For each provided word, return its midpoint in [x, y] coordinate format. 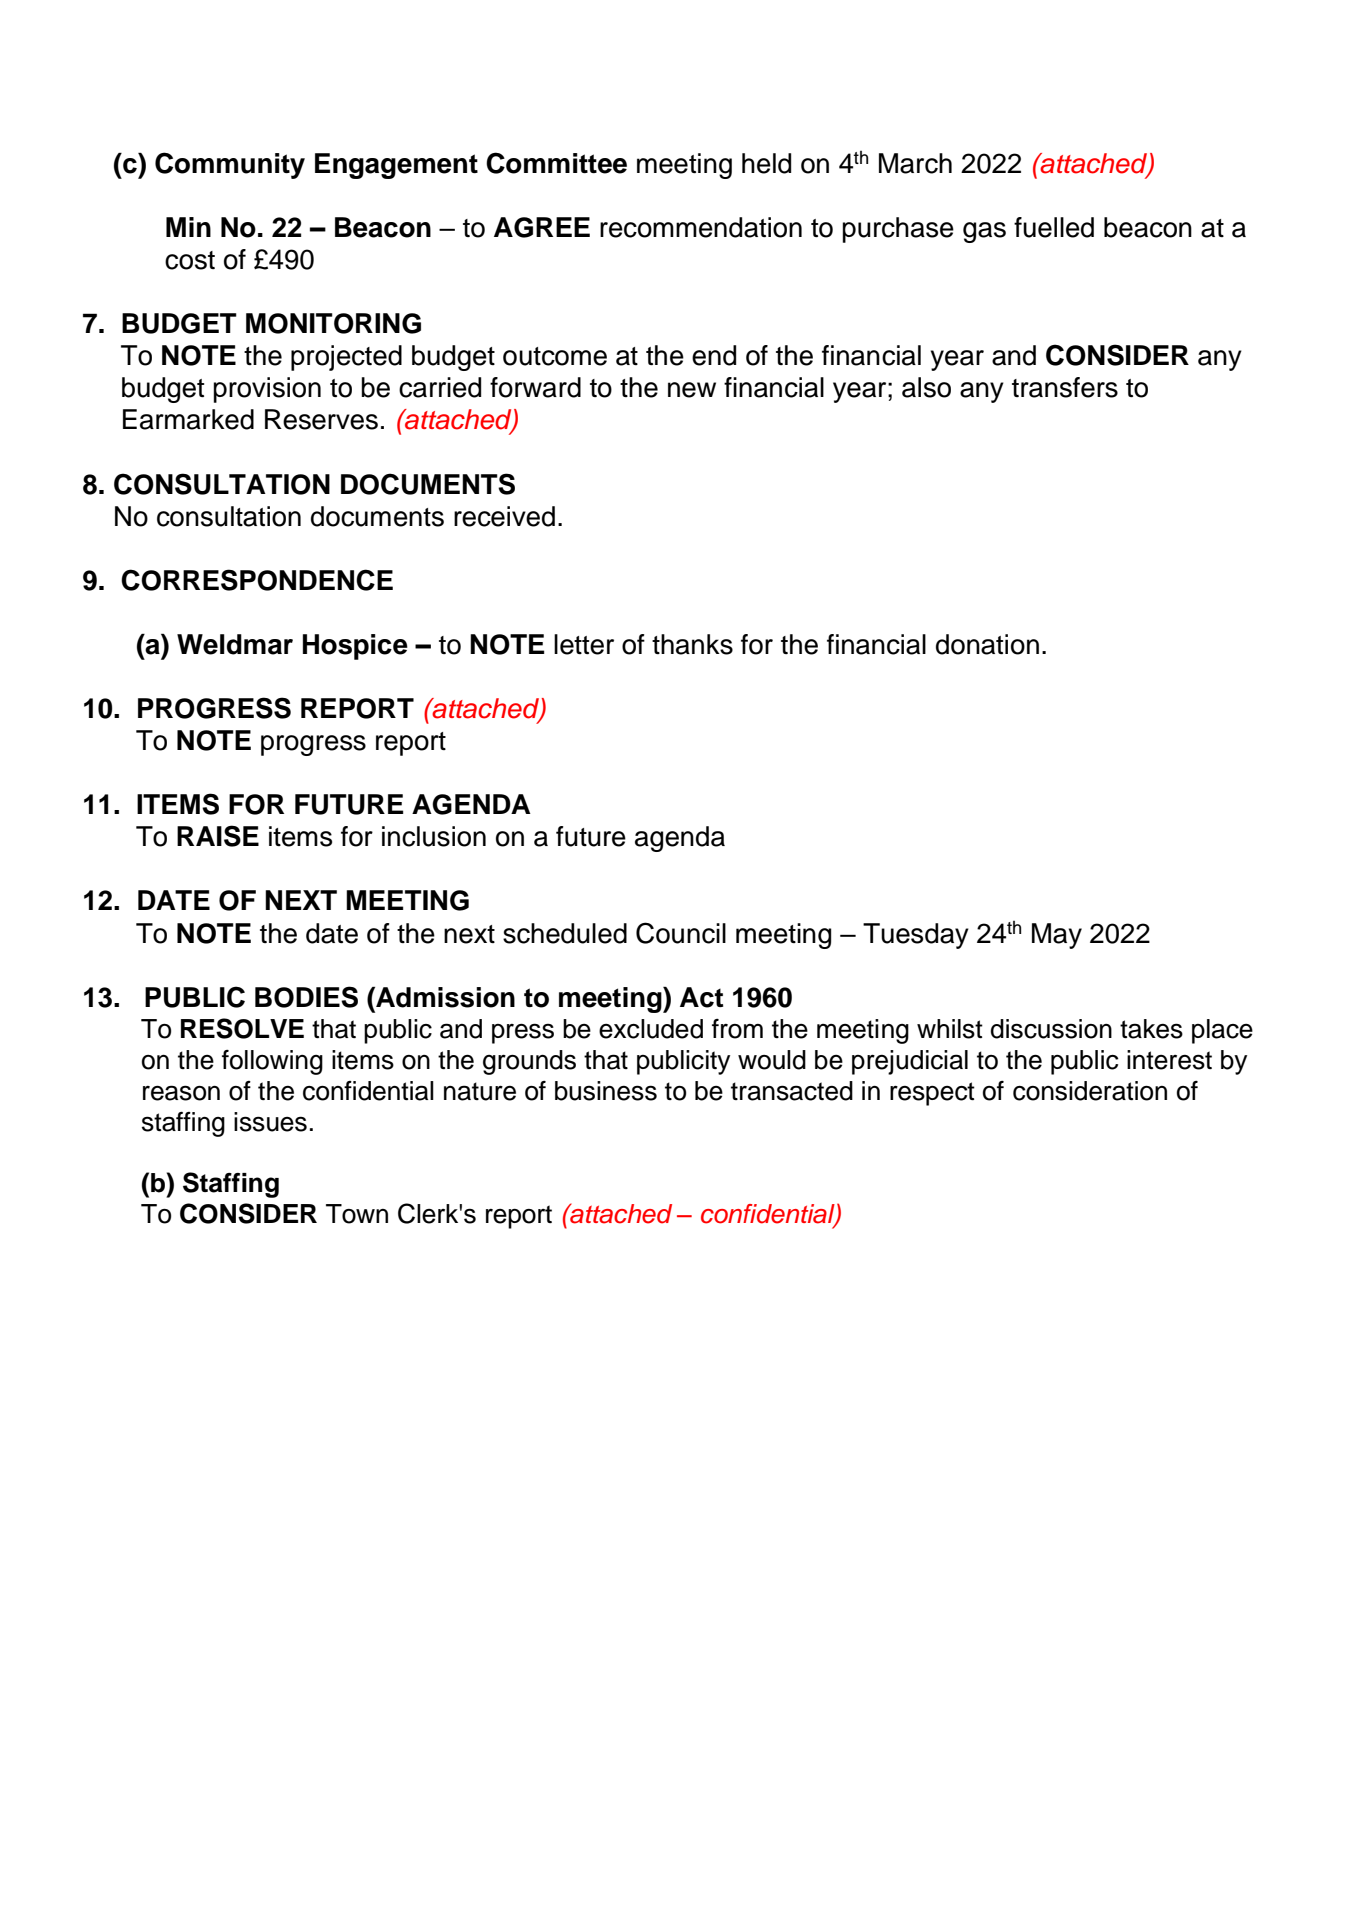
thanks [692, 644]
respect [932, 1094]
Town [357, 1214]
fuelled [1054, 227]
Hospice [355, 647]
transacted [792, 1091]
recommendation [701, 227]
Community [230, 165]
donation [987, 644]
